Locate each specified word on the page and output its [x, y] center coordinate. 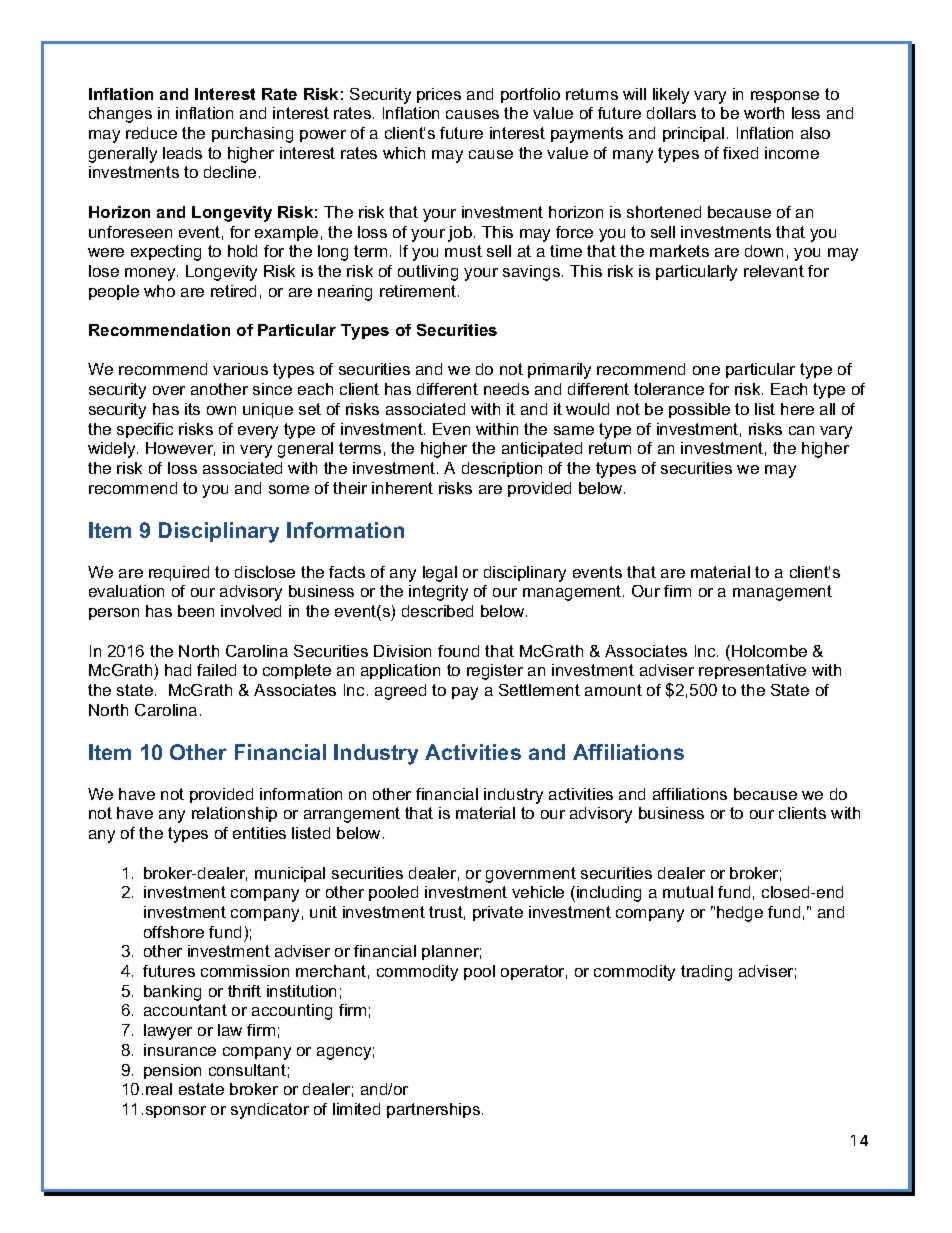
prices [439, 95]
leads [182, 153]
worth [764, 113]
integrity [438, 593]
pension [172, 1071]
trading [706, 973]
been [196, 611]
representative [752, 671]
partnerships [435, 1110]
